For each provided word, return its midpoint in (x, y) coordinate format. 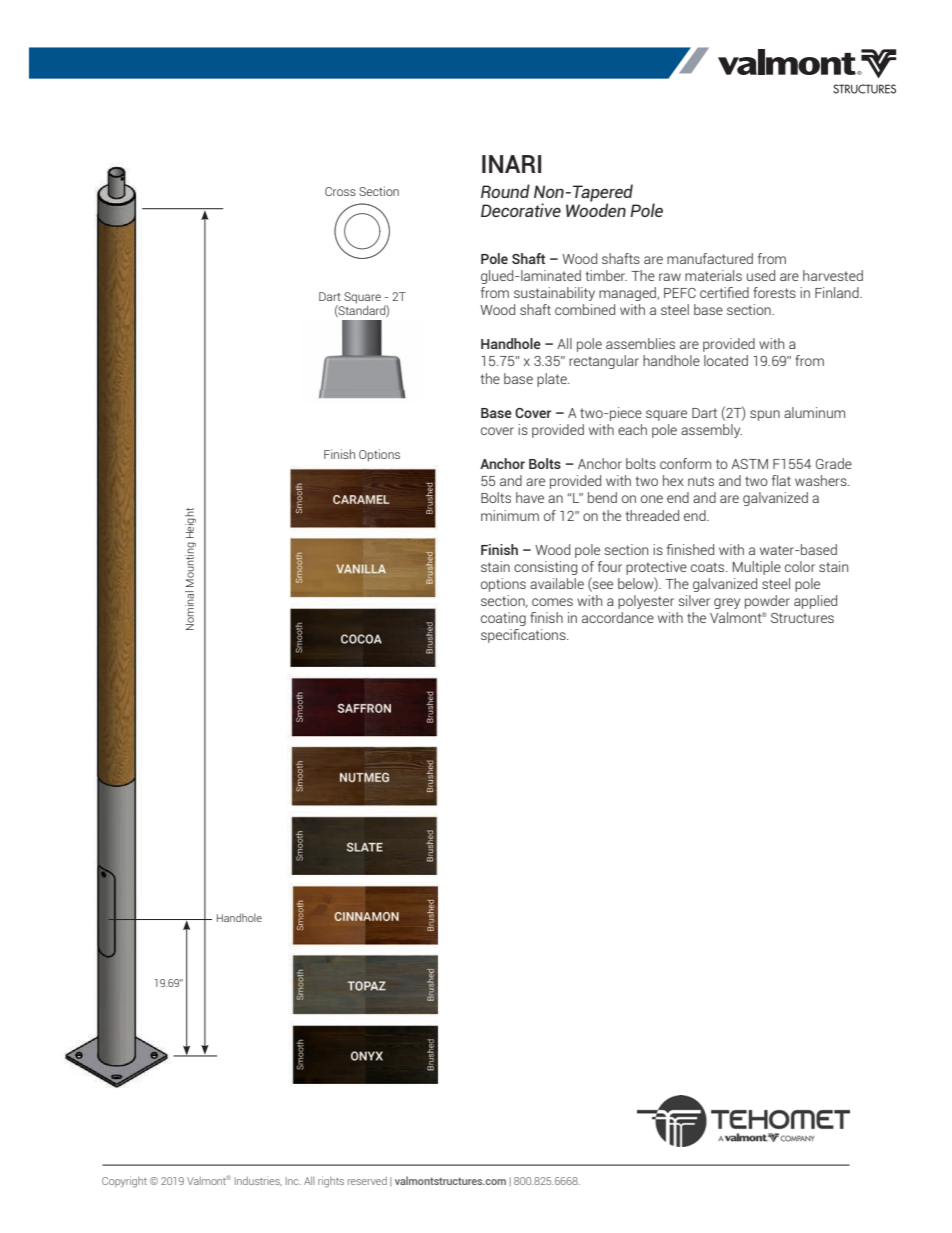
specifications (524, 636)
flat (781, 480)
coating (503, 619)
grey (727, 603)
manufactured (710, 258)
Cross (340, 191)
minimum (510, 515)
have (530, 497)
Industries (258, 1181)
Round (505, 191)
